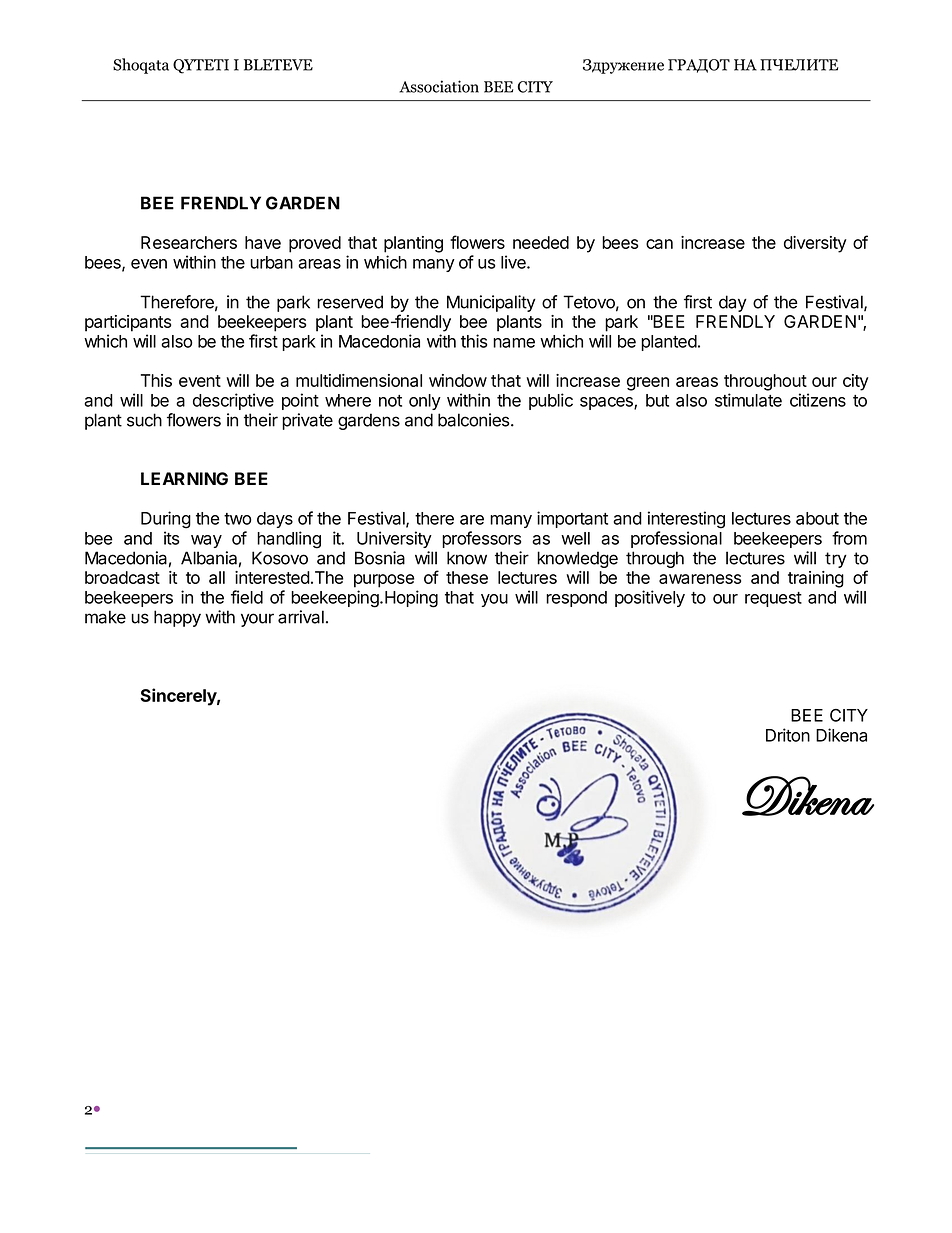  I want to click on needed, so click(541, 242).
